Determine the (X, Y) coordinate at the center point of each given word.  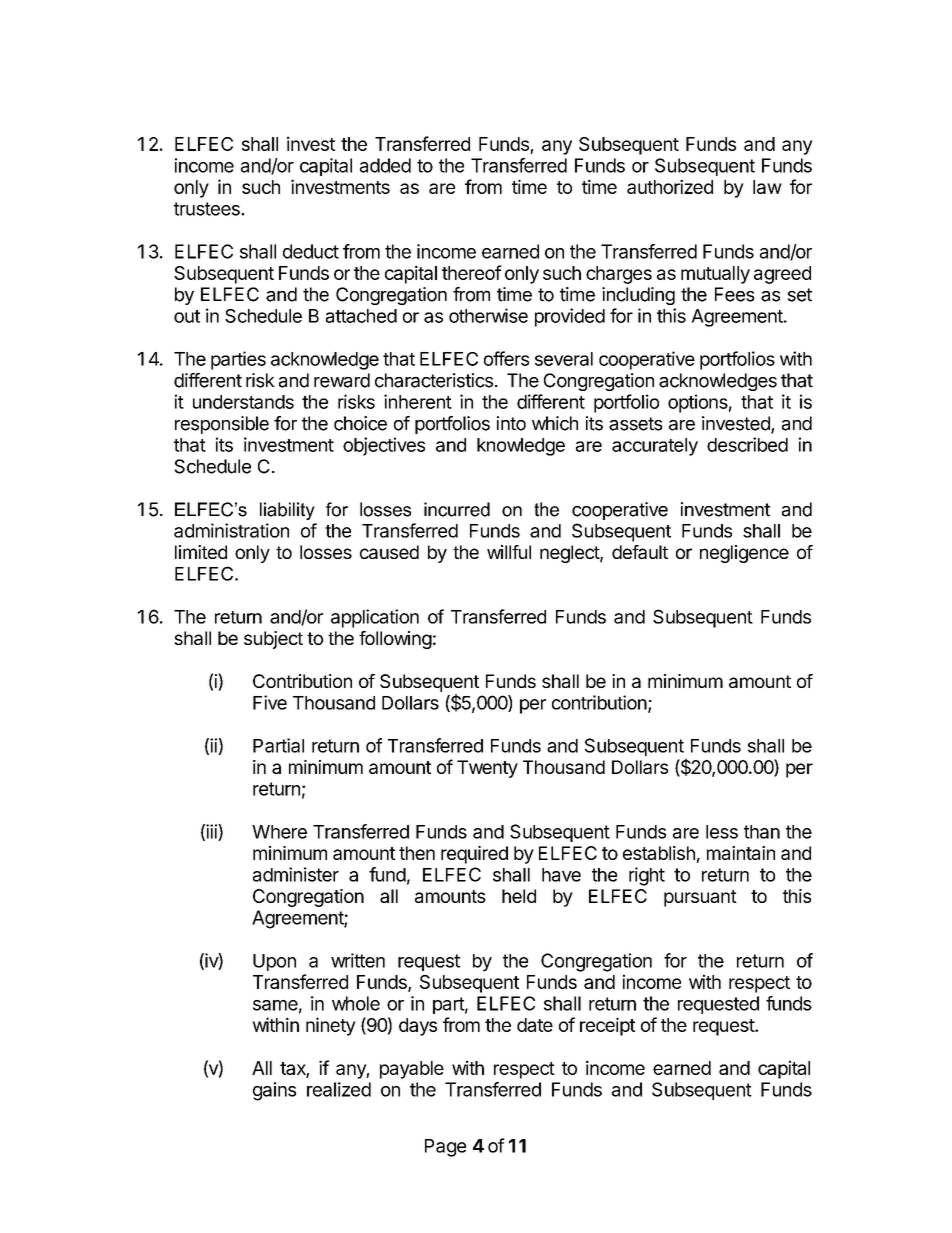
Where (279, 832)
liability (287, 511)
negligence (744, 554)
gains (274, 1091)
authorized (670, 186)
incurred (457, 509)
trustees (208, 209)
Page (445, 1148)
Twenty (487, 769)
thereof (472, 272)
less (722, 832)
